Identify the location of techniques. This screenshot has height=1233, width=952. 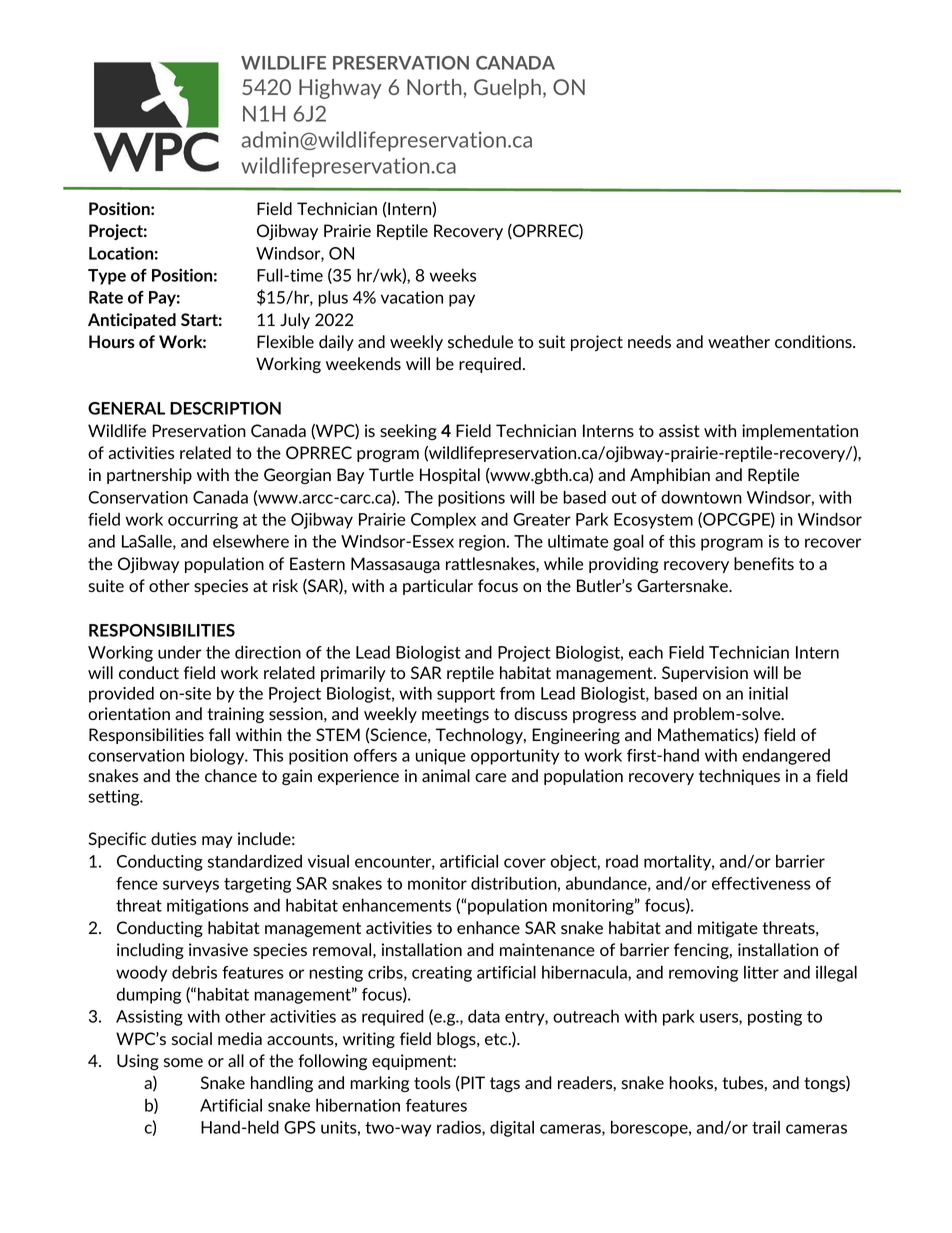
(739, 777).
